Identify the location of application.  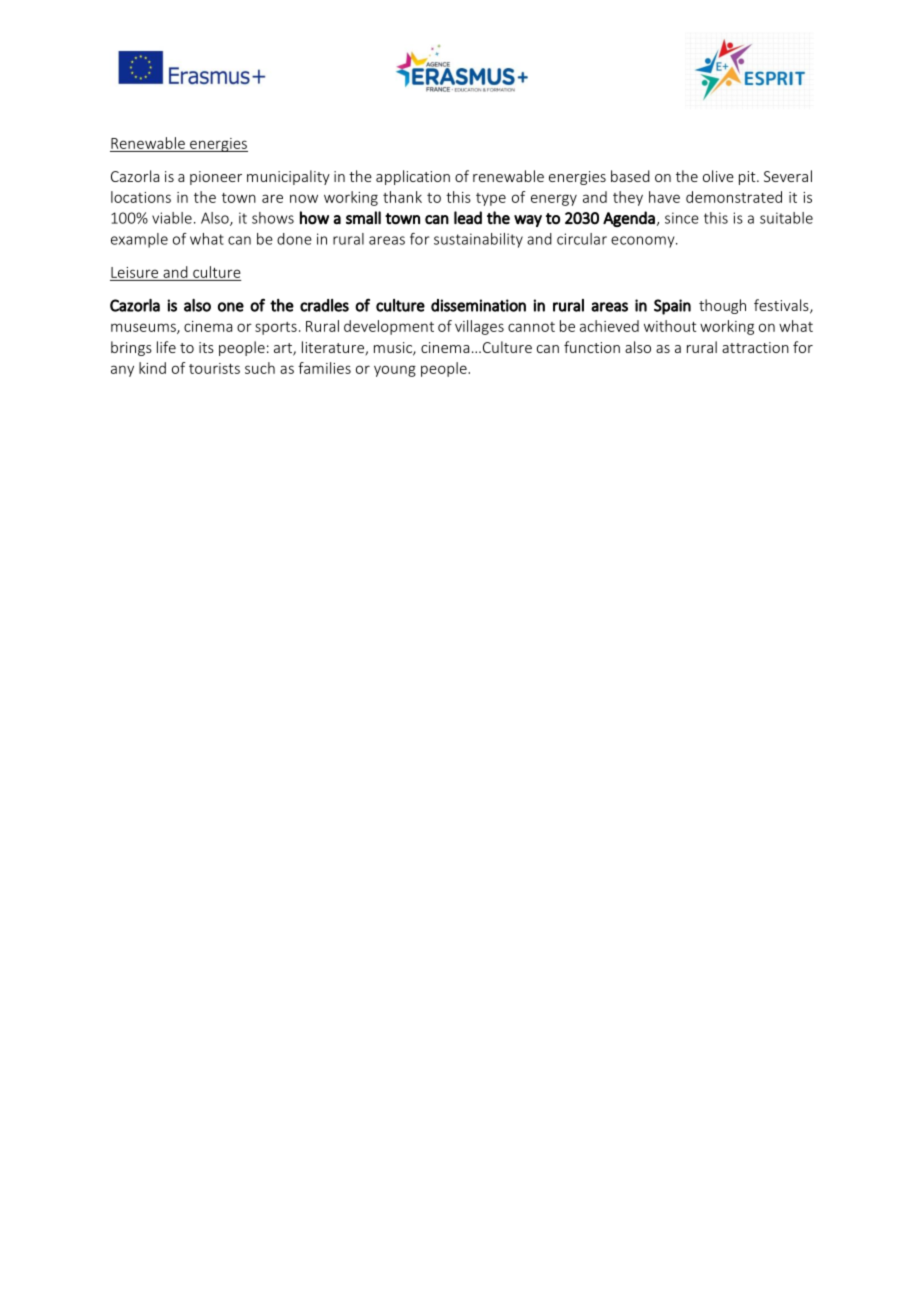
(413, 177).
